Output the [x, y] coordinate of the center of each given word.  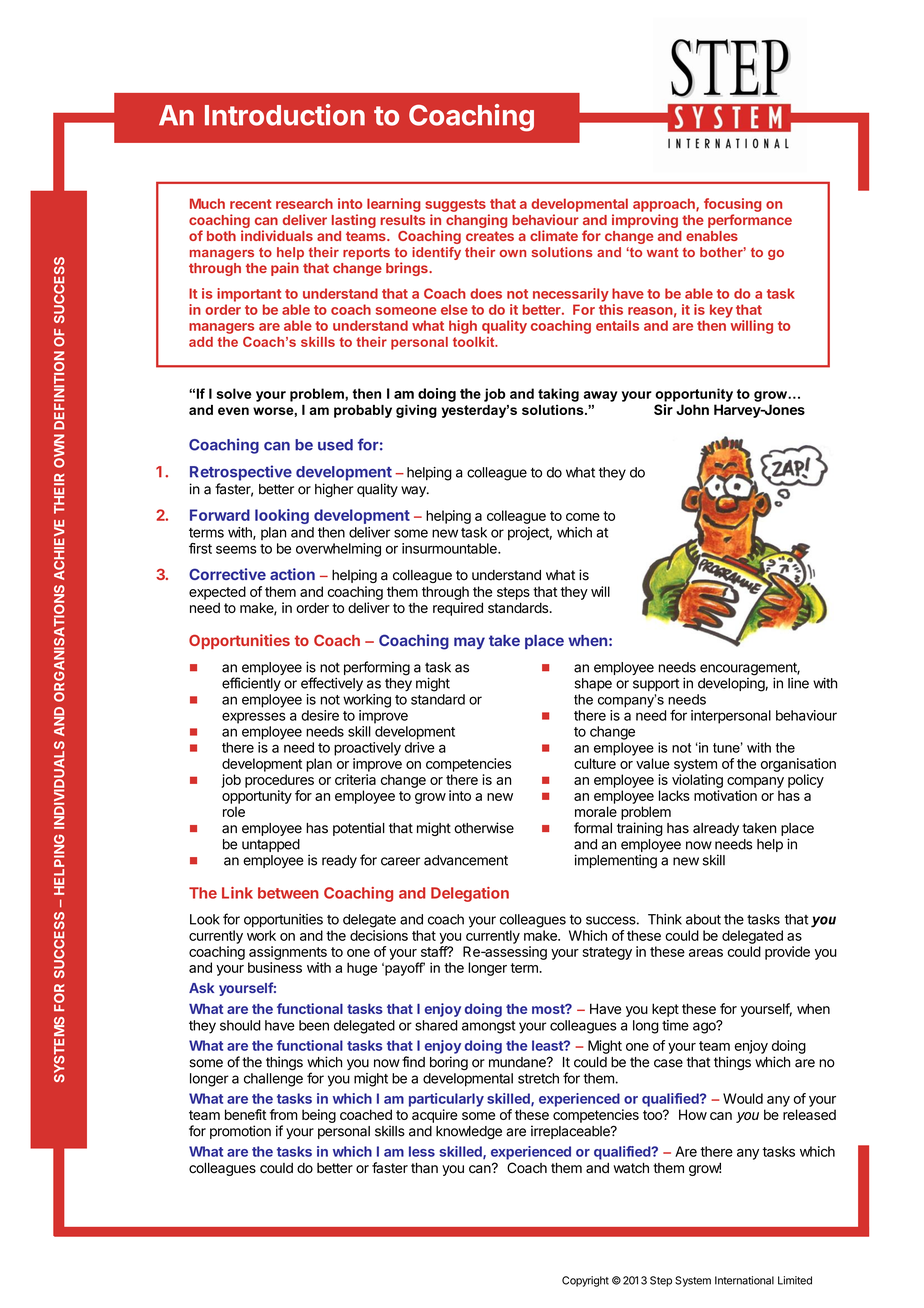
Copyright [585, 1281]
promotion [240, 1132]
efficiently [251, 684]
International [744, 1280]
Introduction [285, 115]
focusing [733, 205]
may [469, 643]
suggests [455, 205]
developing [731, 685]
